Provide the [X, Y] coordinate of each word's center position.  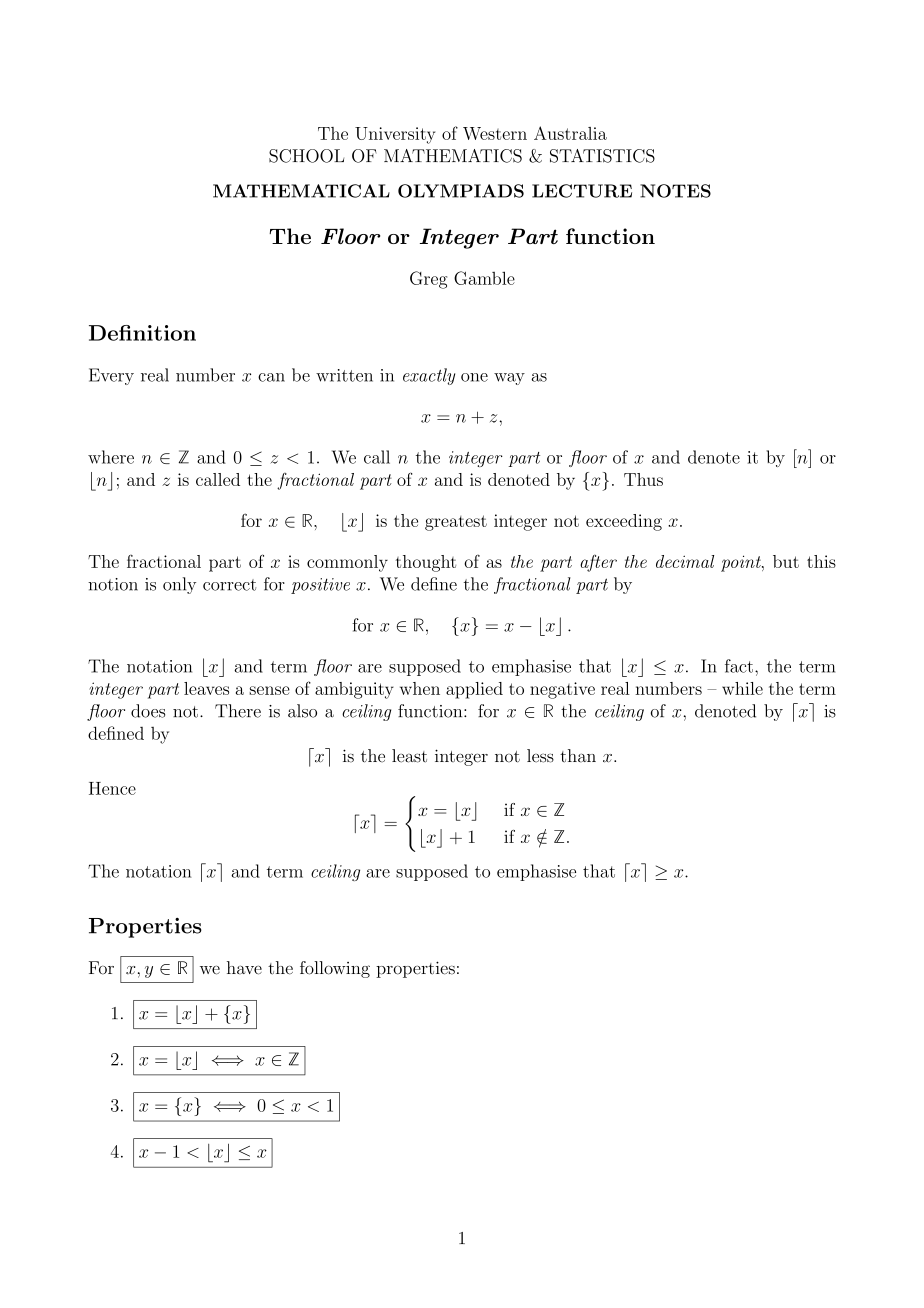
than [578, 756]
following [335, 969]
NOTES [675, 191]
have [244, 968]
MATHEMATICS [453, 156]
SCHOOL [306, 156]
